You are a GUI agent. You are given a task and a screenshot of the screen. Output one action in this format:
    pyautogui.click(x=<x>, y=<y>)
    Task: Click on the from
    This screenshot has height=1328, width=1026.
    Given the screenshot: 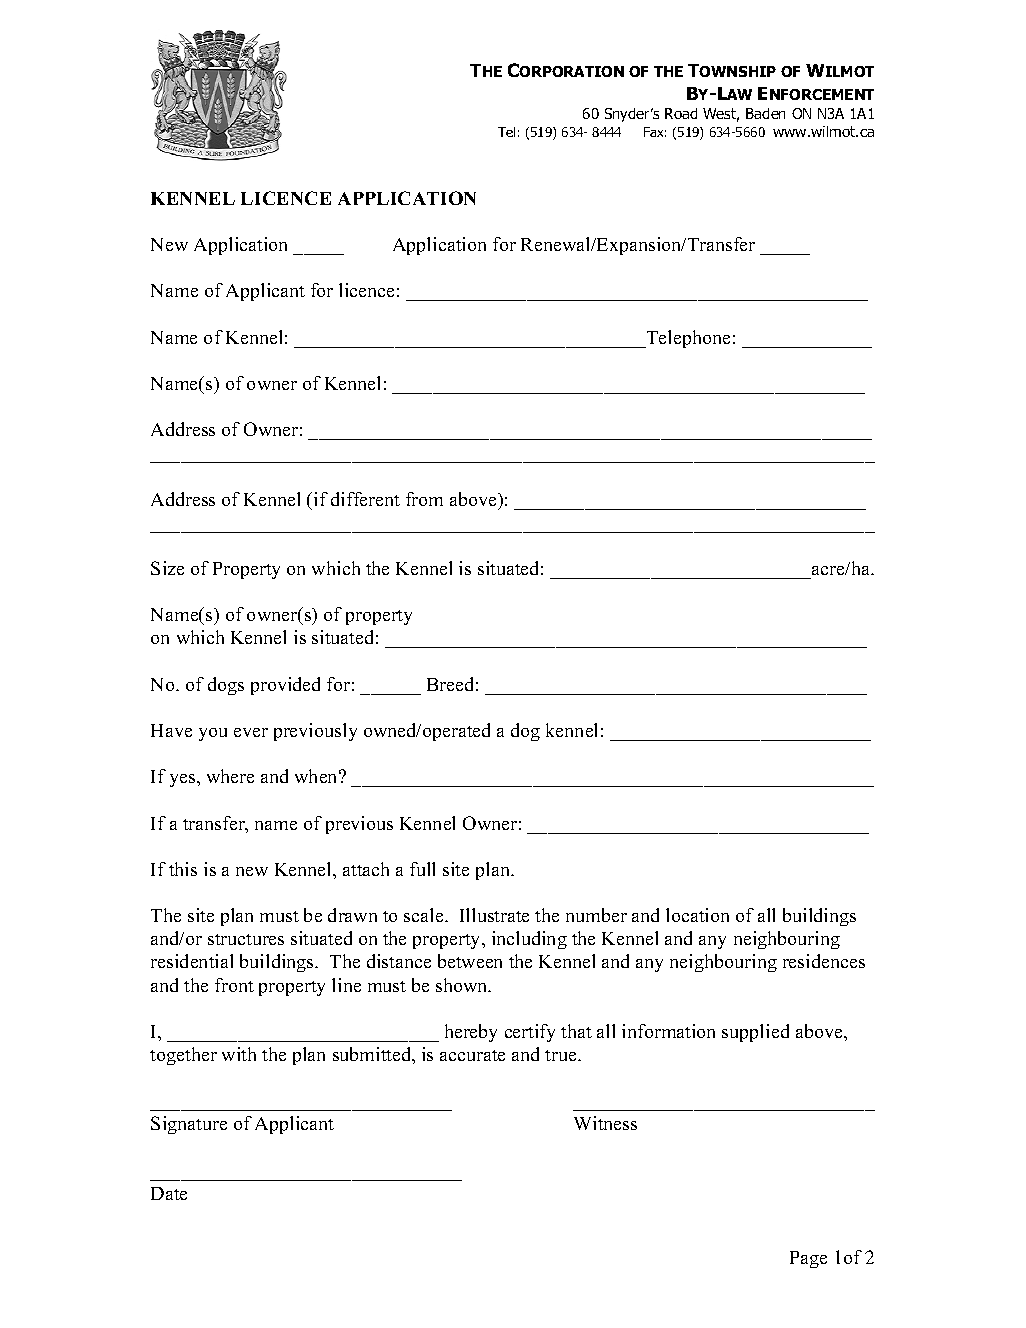 What is the action you would take?
    pyautogui.click(x=424, y=499)
